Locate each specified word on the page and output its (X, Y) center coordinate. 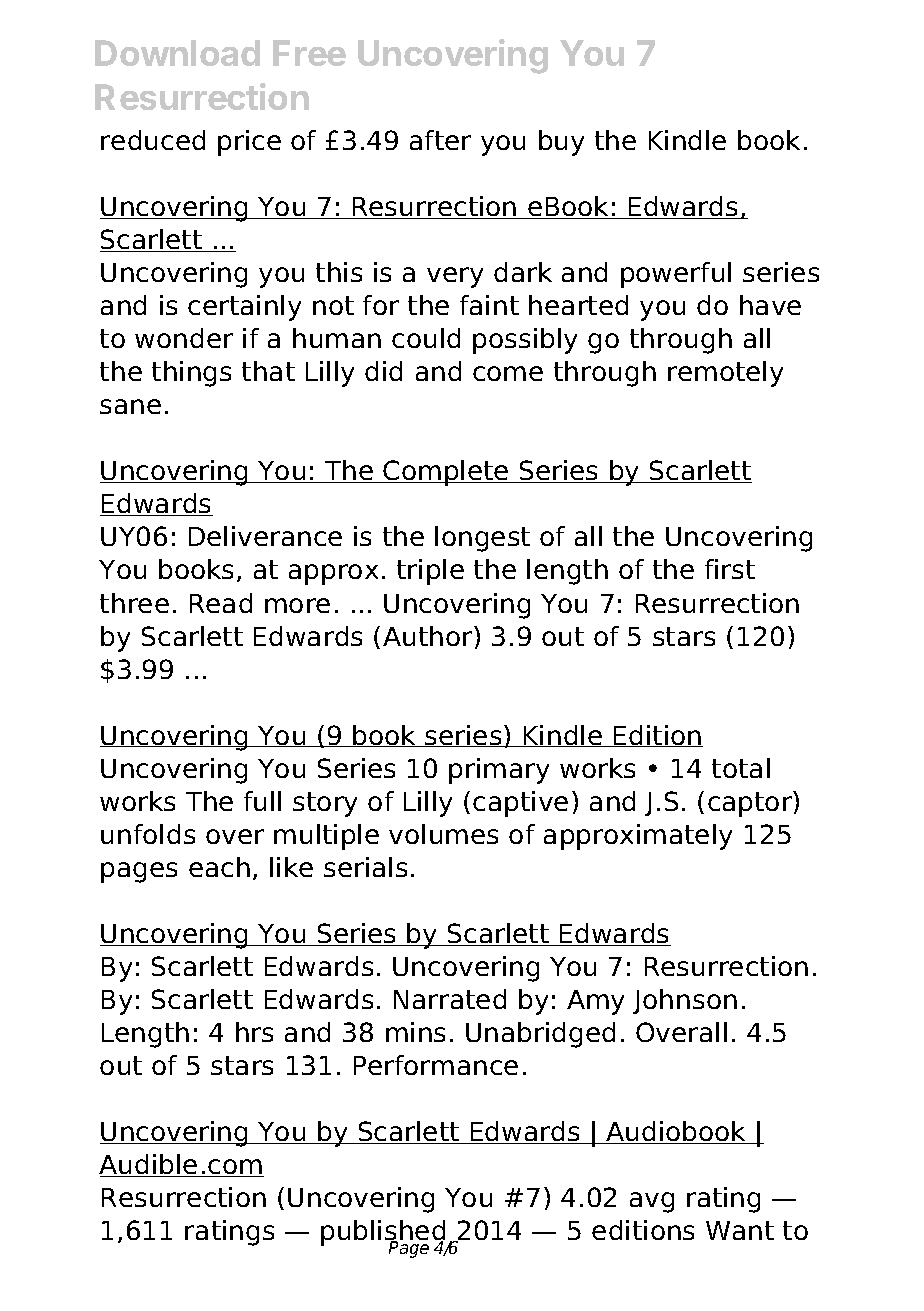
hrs (254, 1032)
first (730, 569)
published (384, 1234)
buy (561, 143)
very (455, 277)
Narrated (450, 999)
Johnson (685, 1001)
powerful (676, 275)
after (440, 140)
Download (177, 53)
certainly (244, 308)
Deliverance (265, 536)
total (741, 768)
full (262, 801)
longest (482, 539)
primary (499, 771)
